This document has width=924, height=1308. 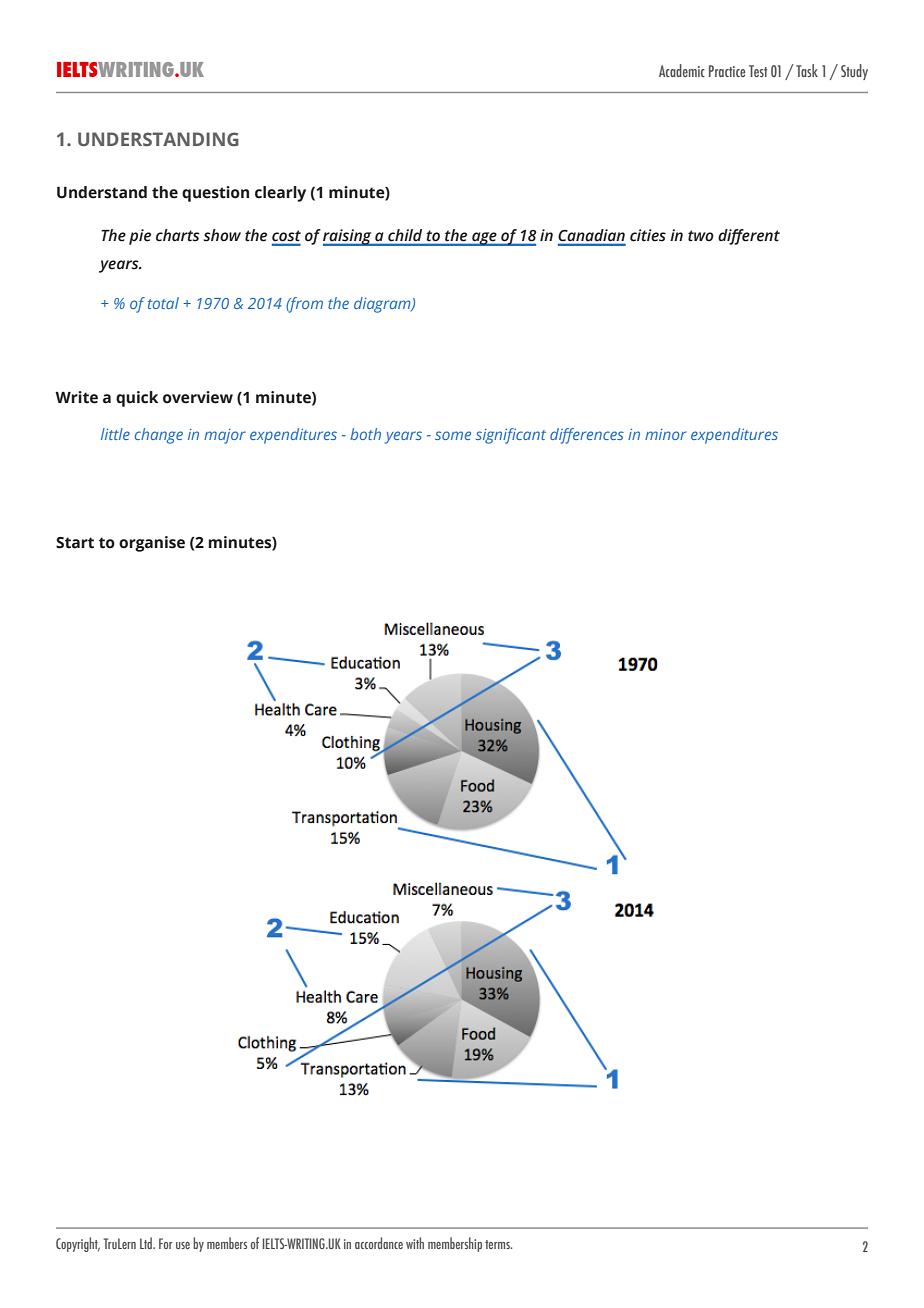 I want to click on overview, so click(x=198, y=397).
